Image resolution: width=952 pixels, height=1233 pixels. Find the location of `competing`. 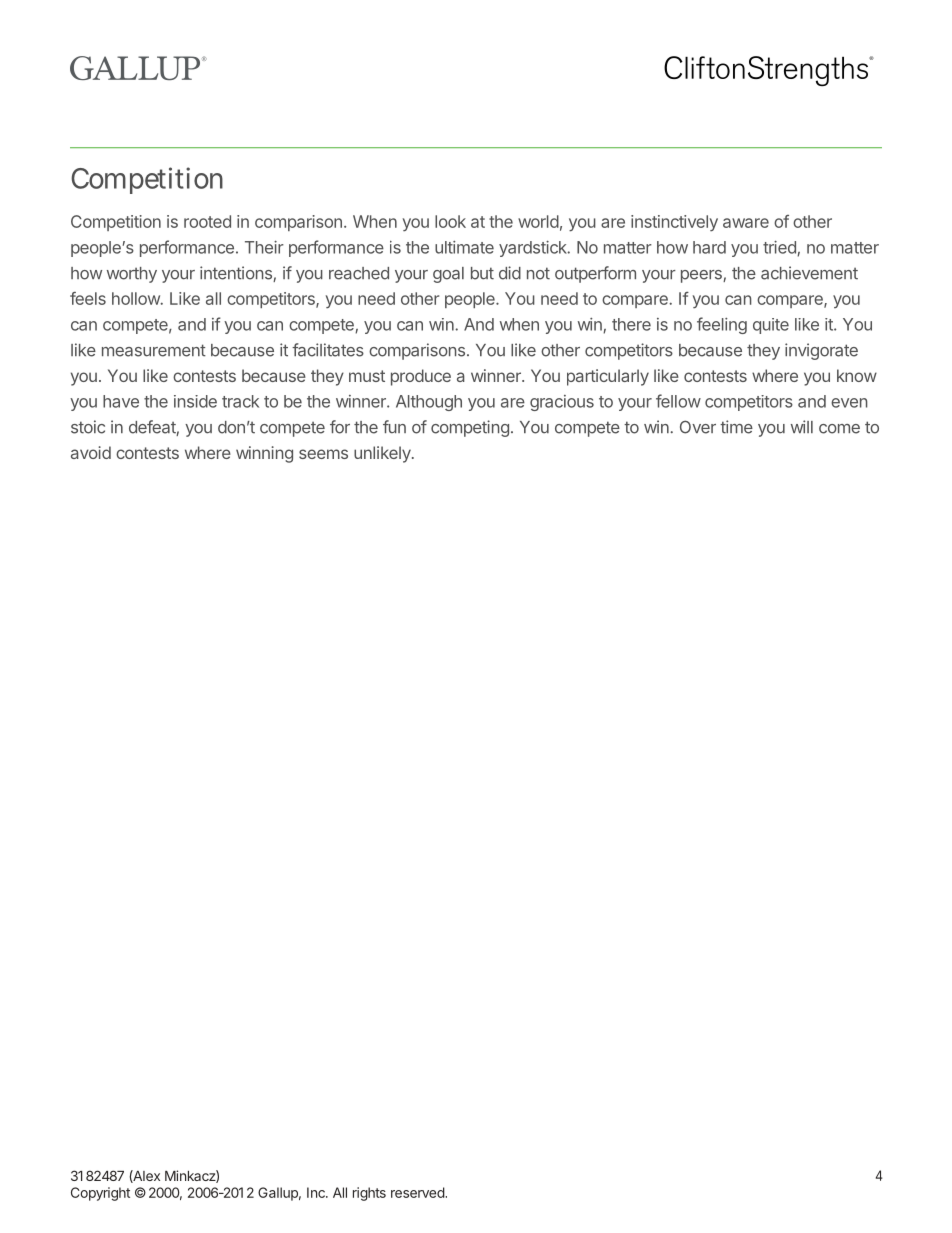

competing is located at coordinates (470, 428).
